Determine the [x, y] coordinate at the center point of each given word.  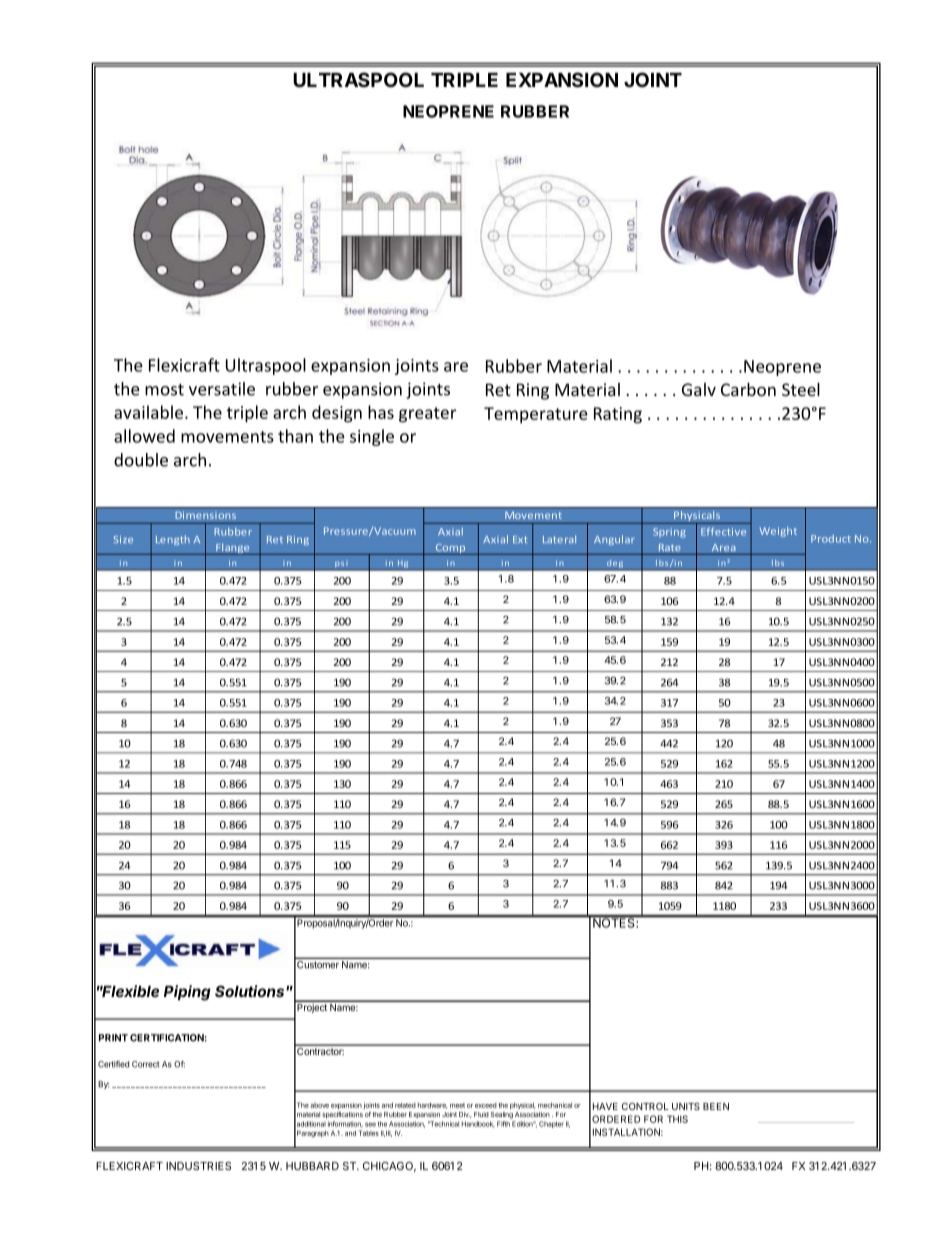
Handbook [478, 1124]
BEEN [716, 1106]
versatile [222, 389]
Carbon [748, 389]
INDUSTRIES [198, 1166]
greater [427, 415]
